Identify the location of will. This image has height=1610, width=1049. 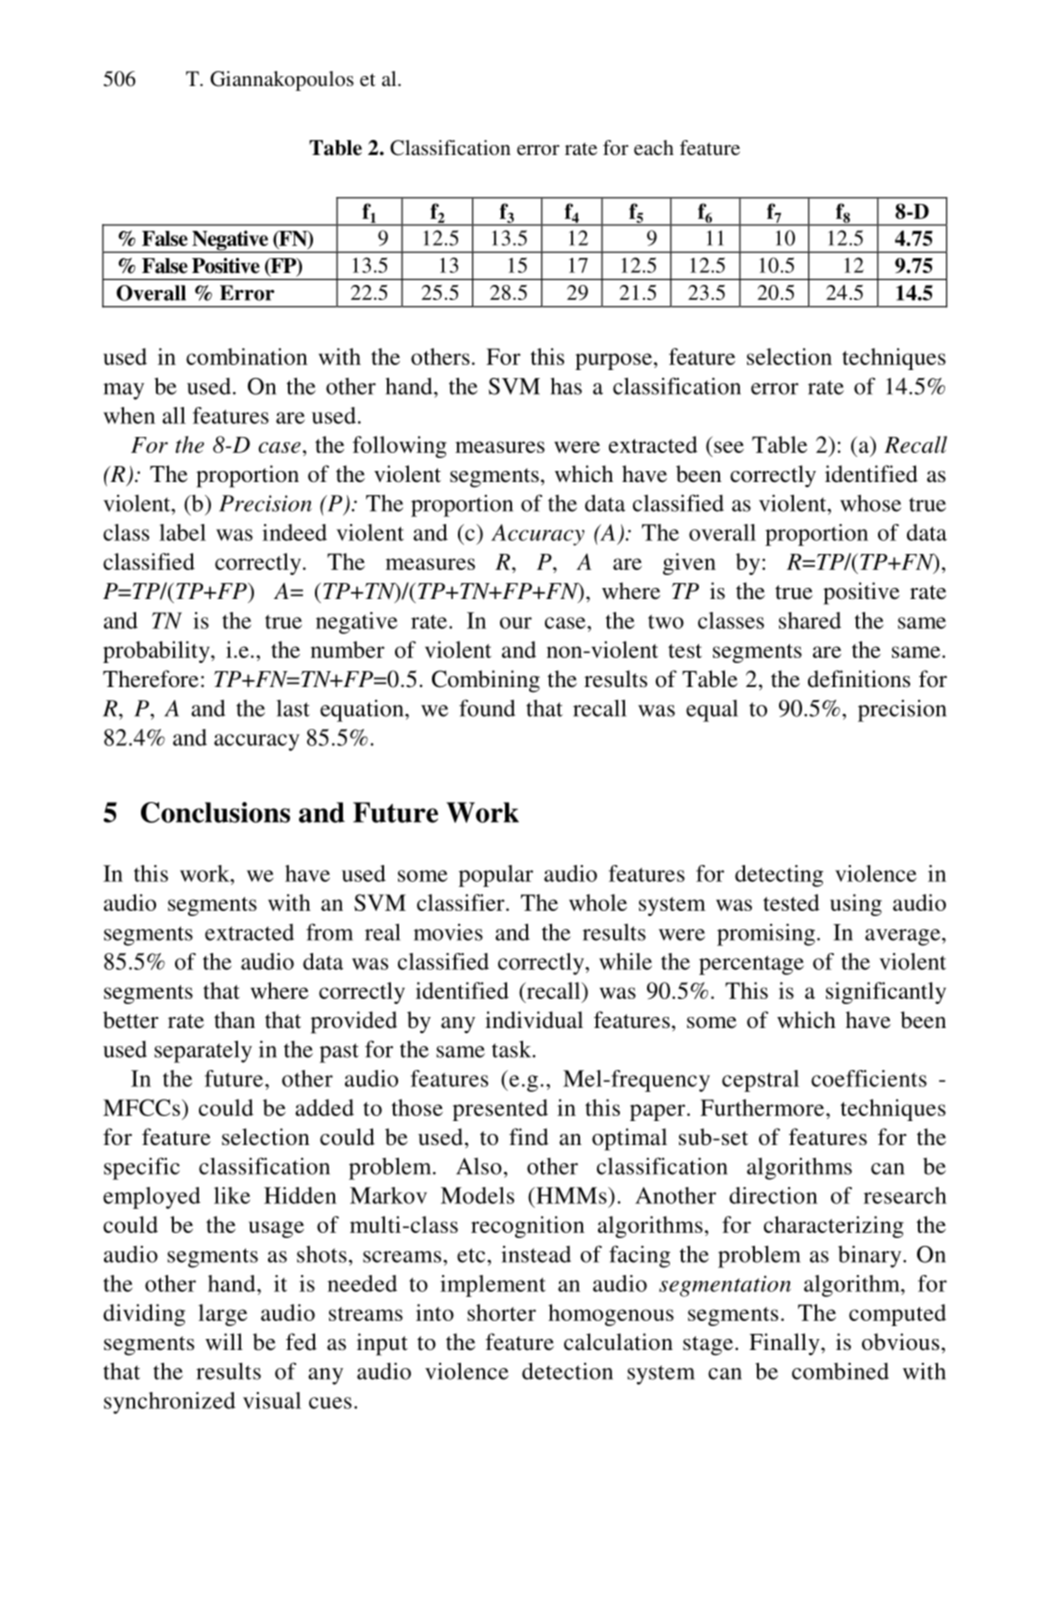
(224, 1341).
